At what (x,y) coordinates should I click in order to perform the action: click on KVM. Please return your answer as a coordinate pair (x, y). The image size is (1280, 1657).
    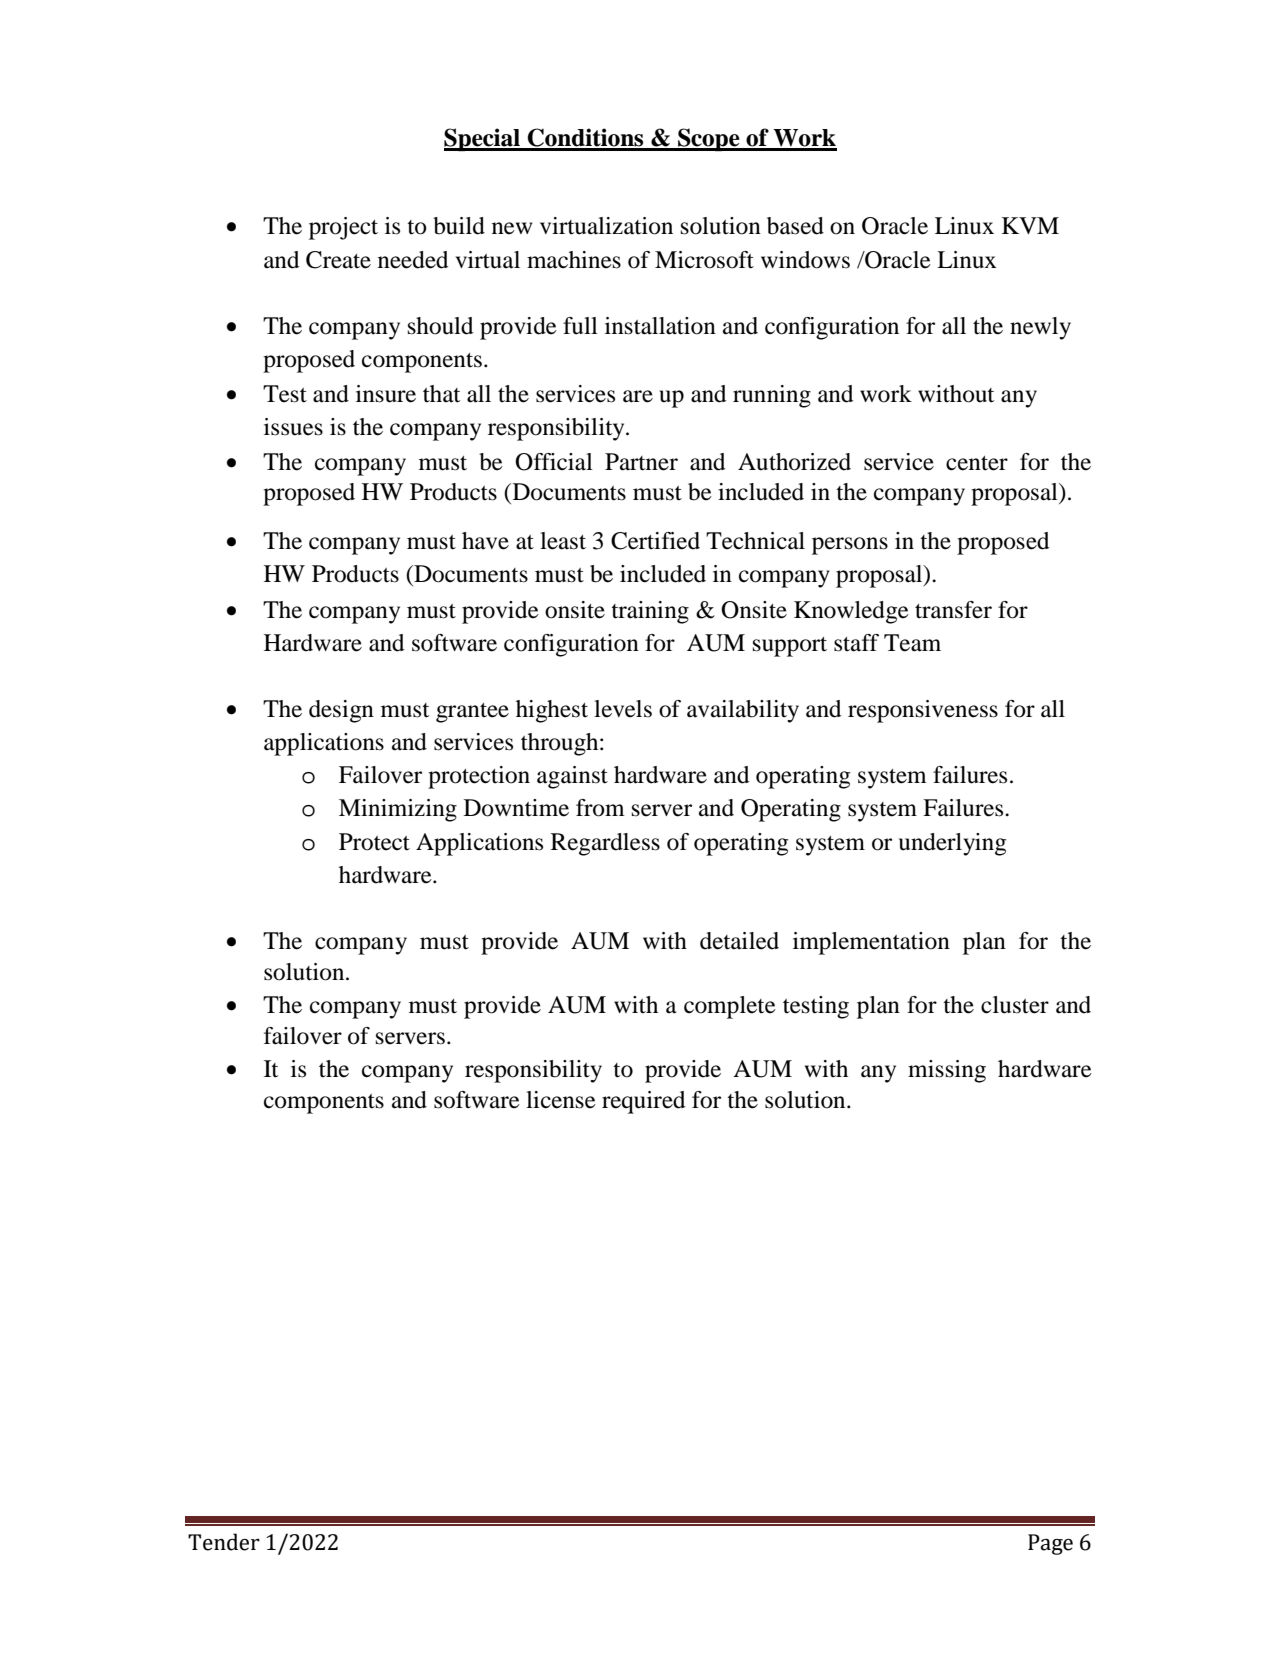
    Looking at the image, I should click on (1030, 225).
